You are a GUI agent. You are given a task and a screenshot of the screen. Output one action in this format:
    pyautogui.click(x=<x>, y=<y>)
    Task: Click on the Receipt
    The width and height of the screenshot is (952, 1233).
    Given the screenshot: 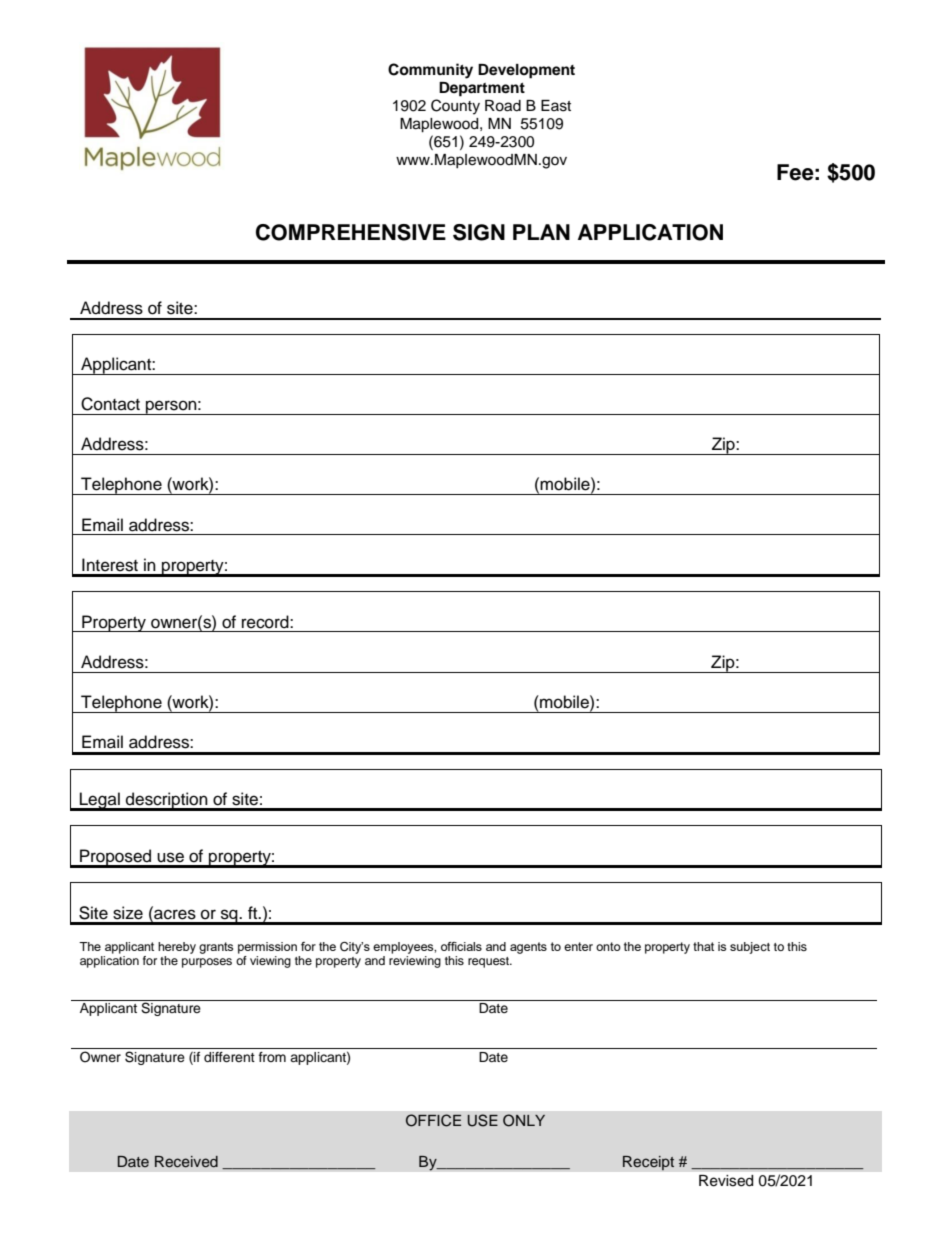 What is the action you would take?
    pyautogui.click(x=648, y=1163)
